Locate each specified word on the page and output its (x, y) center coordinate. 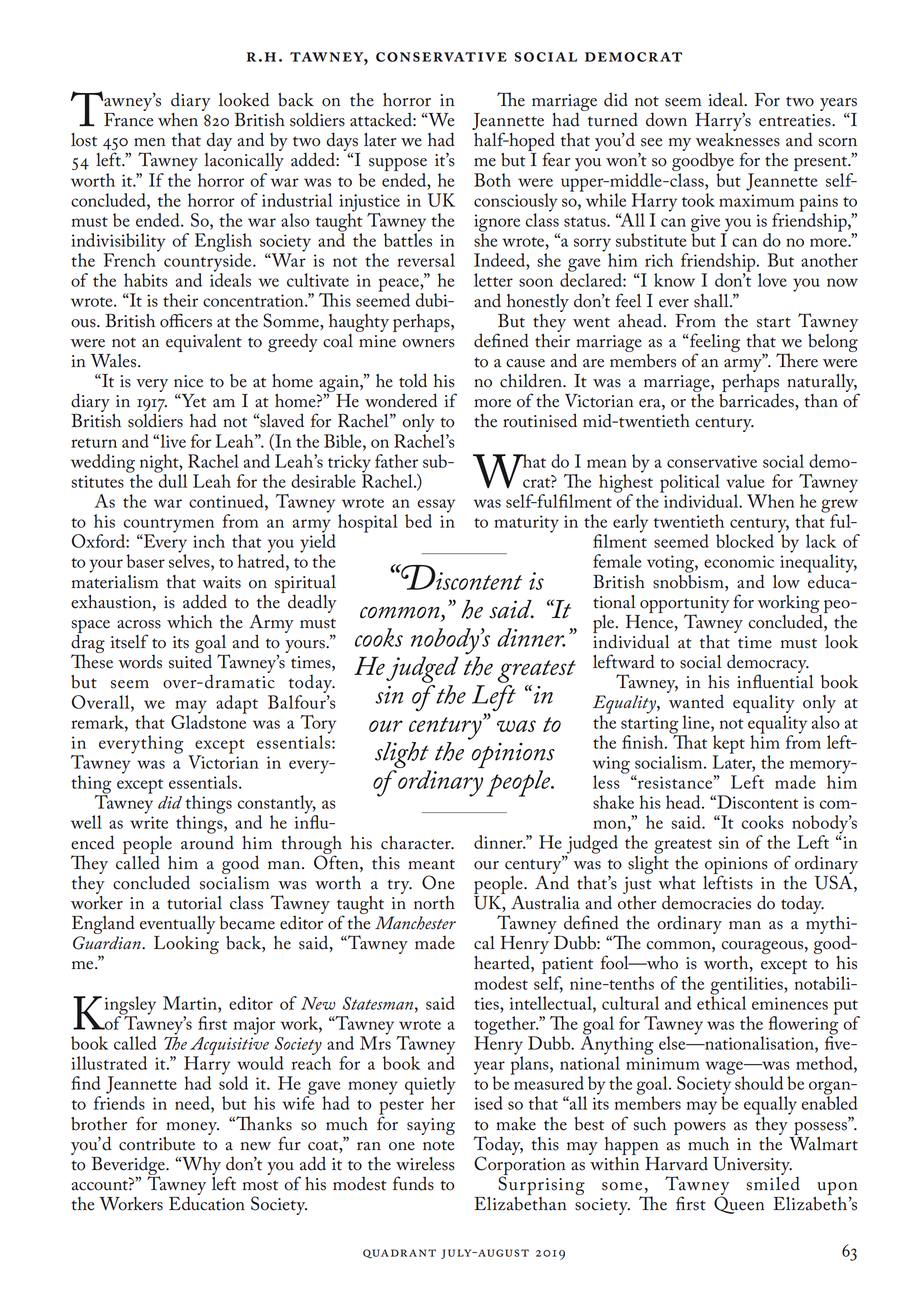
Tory (318, 725)
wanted (695, 700)
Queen (739, 1204)
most (260, 1185)
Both (492, 180)
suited (190, 660)
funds (413, 1183)
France (129, 118)
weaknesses (738, 138)
